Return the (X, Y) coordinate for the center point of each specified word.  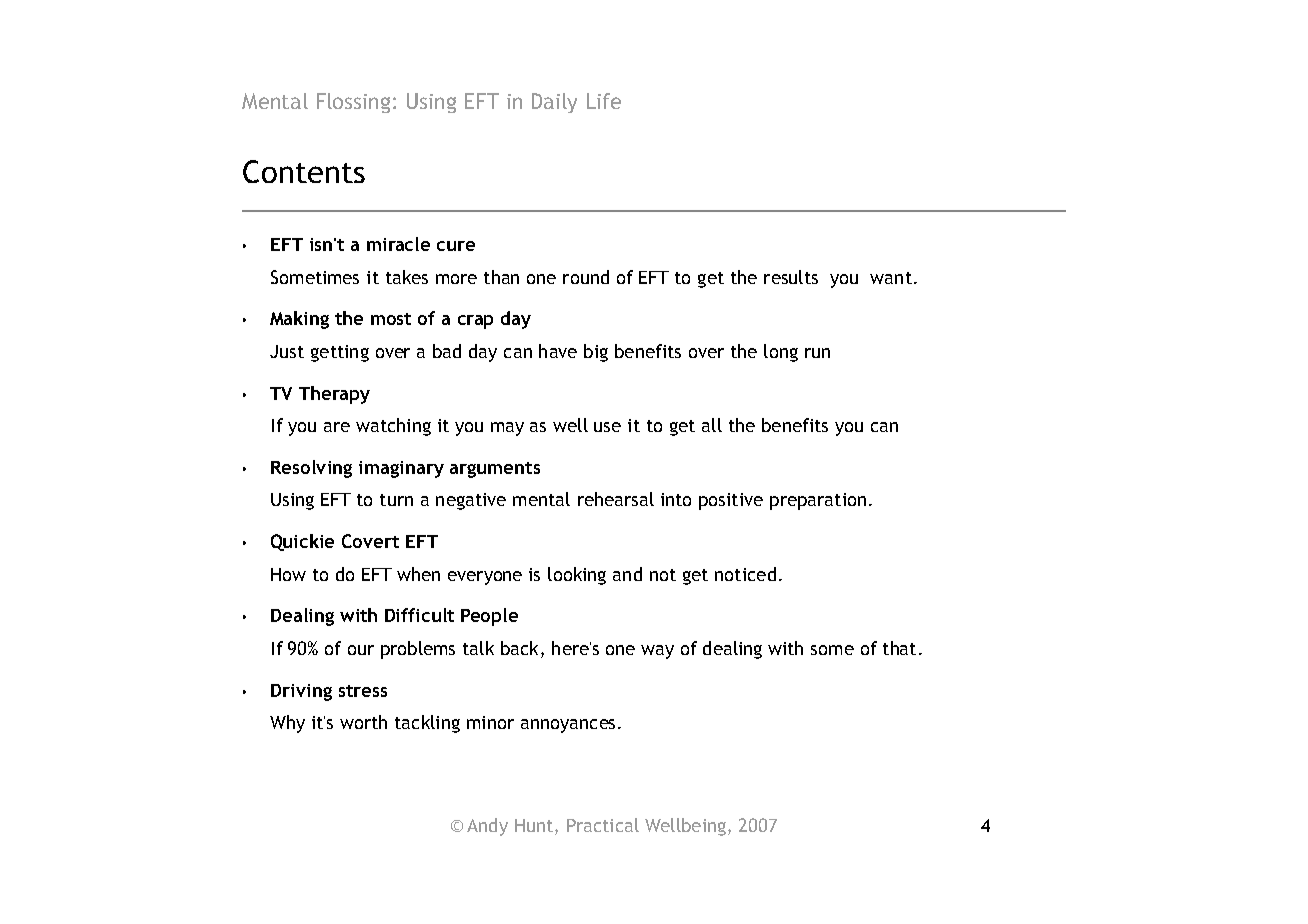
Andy (487, 827)
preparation (818, 501)
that (899, 648)
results (791, 277)
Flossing (353, 103)
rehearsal (616, 499)
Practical (603, 825)
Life (604, 101)
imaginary (401, 469)
